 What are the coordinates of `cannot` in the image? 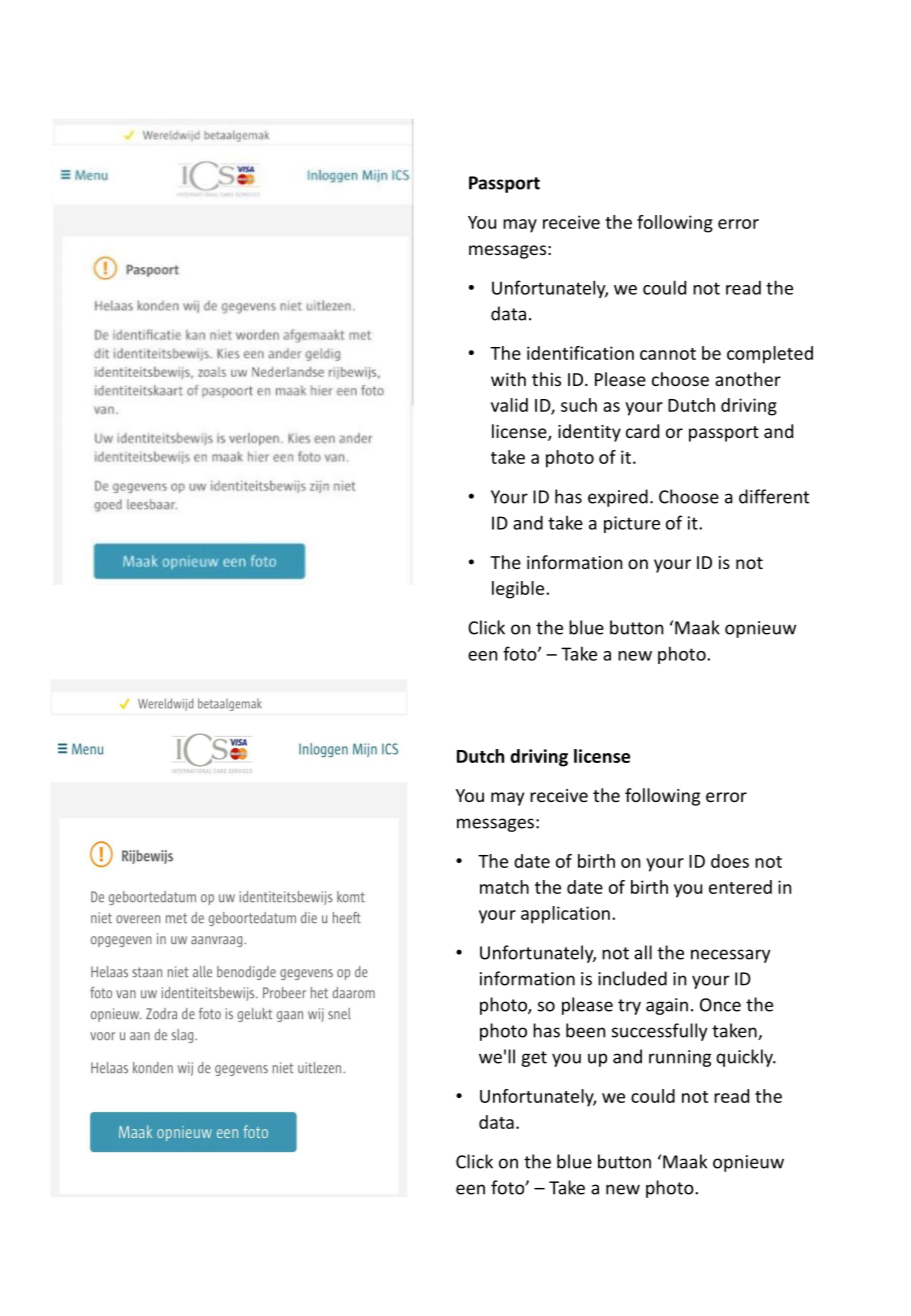 It's located at (668, 354).
